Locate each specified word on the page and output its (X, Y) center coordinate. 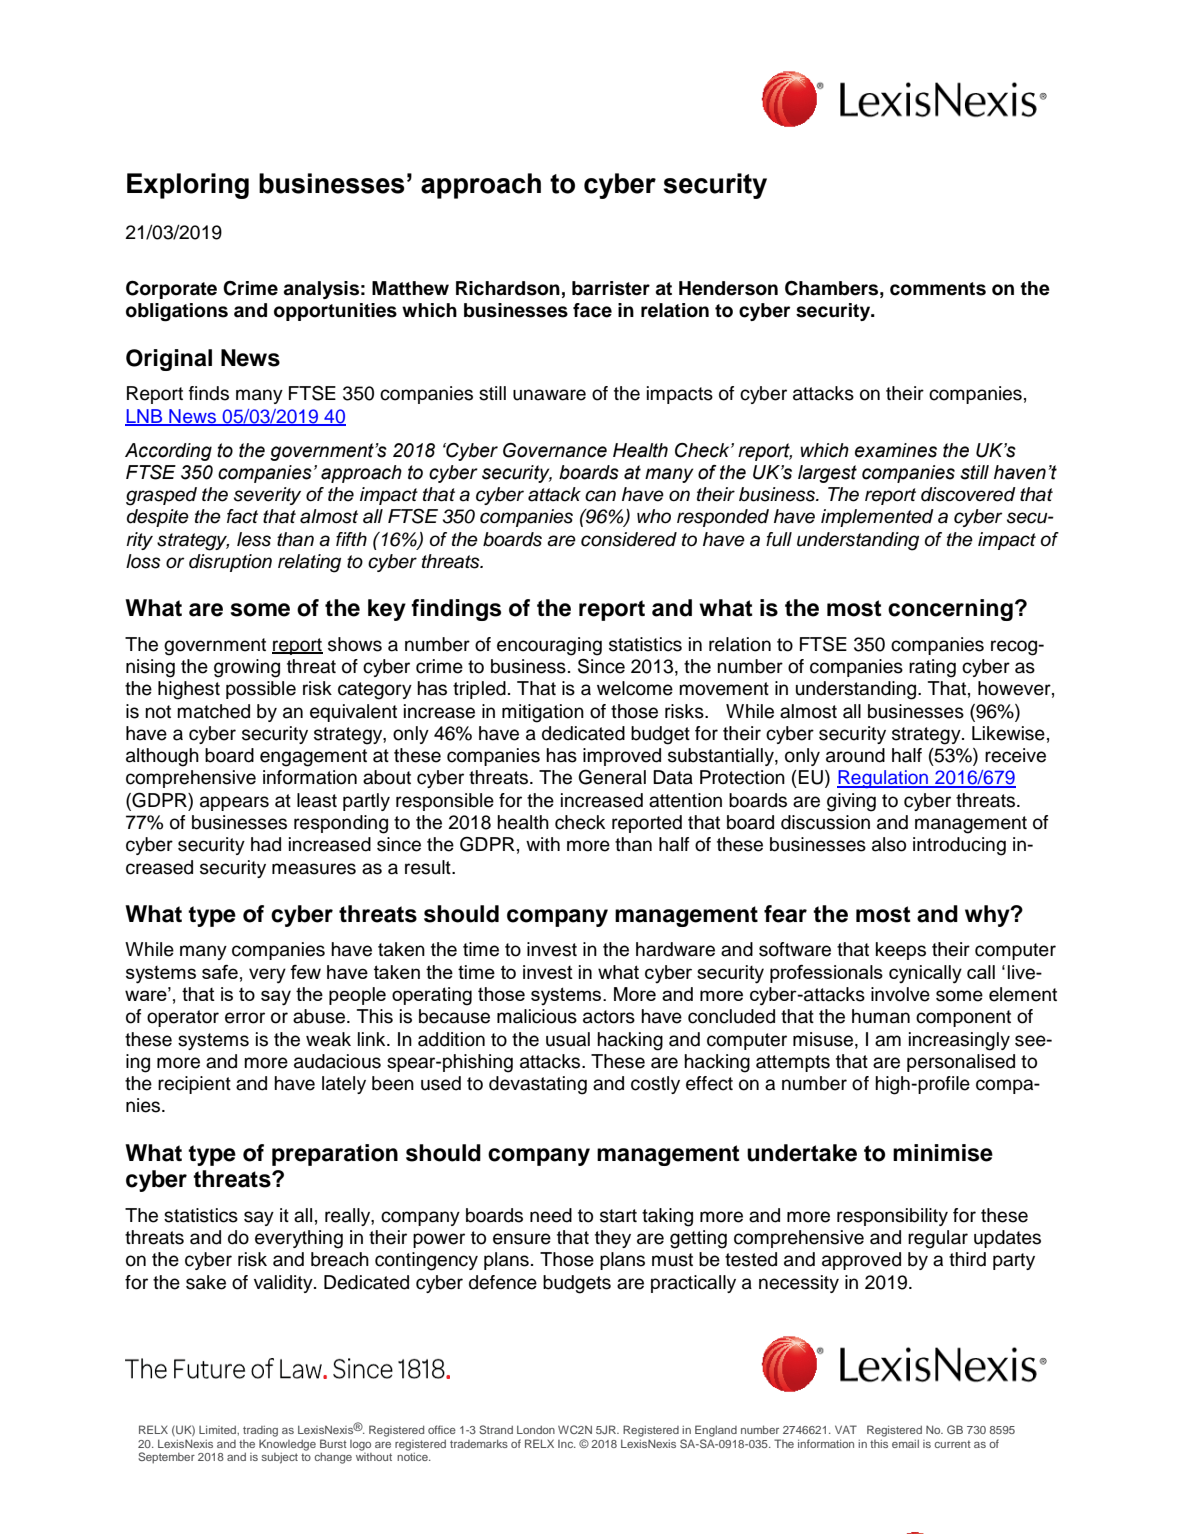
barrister (611, 288)
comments (938, 289)
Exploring (188, 186)
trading (260, 1431)
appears (234, 803)
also (889, 844)
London (536, 1429)
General (612, 777)
